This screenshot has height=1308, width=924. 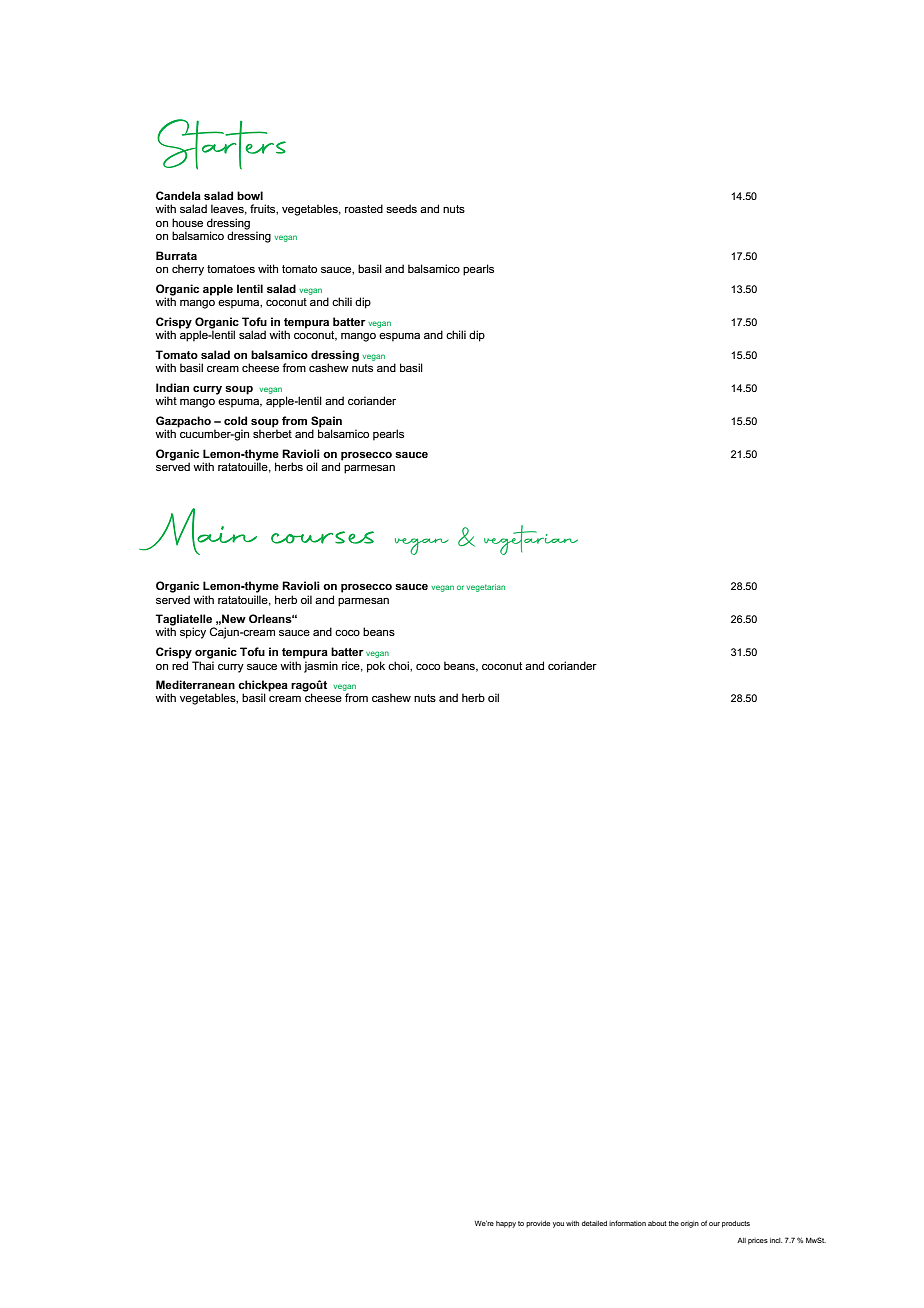 What do you see at coordinates (322, 537) in the screenshot?
I see `courses` at bounding box center [322, 537].
